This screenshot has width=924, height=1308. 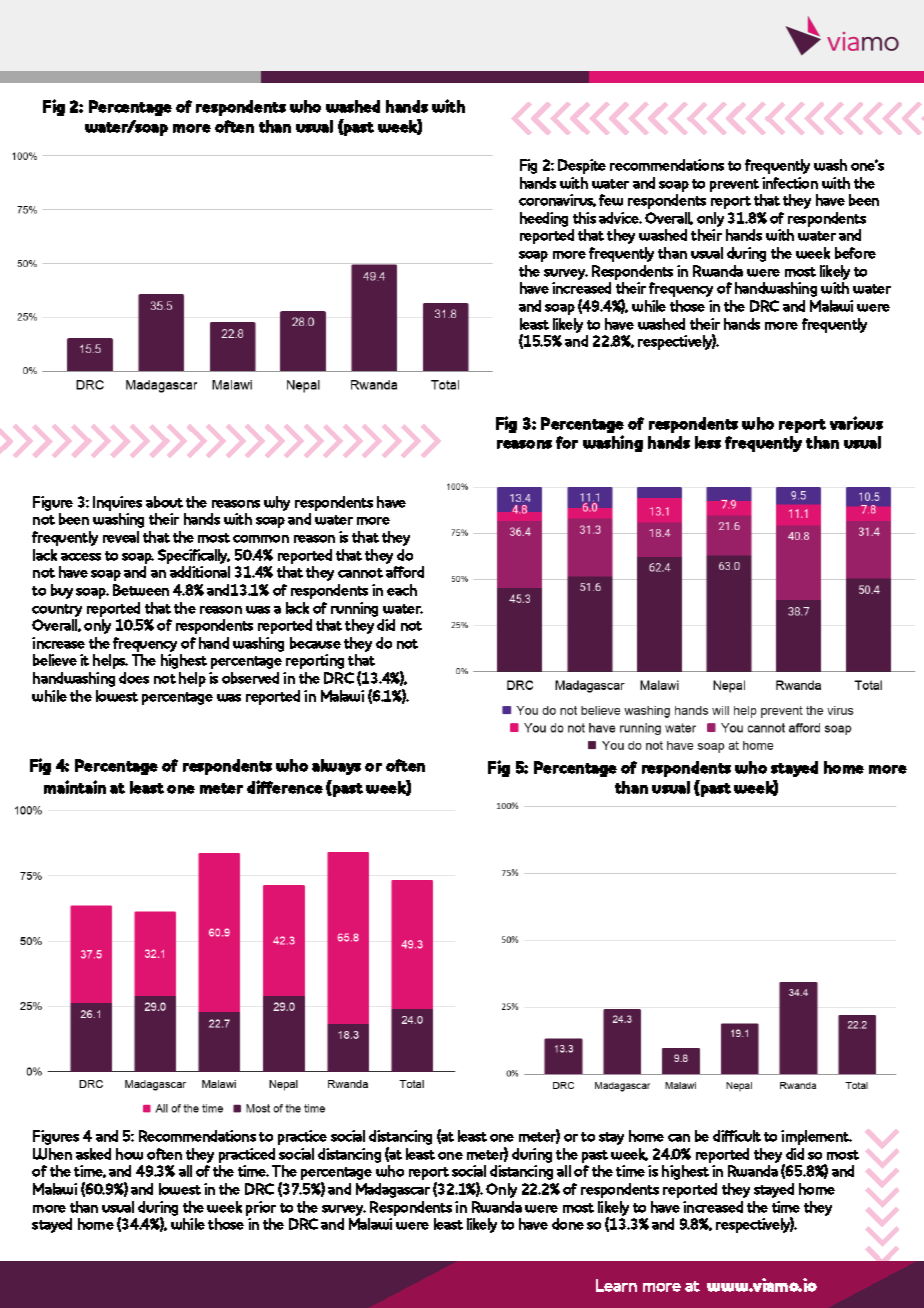 What do you see at coordinates (734, 185) in the screenshot?
I see `prevent` at bounding box center [734, 185].
